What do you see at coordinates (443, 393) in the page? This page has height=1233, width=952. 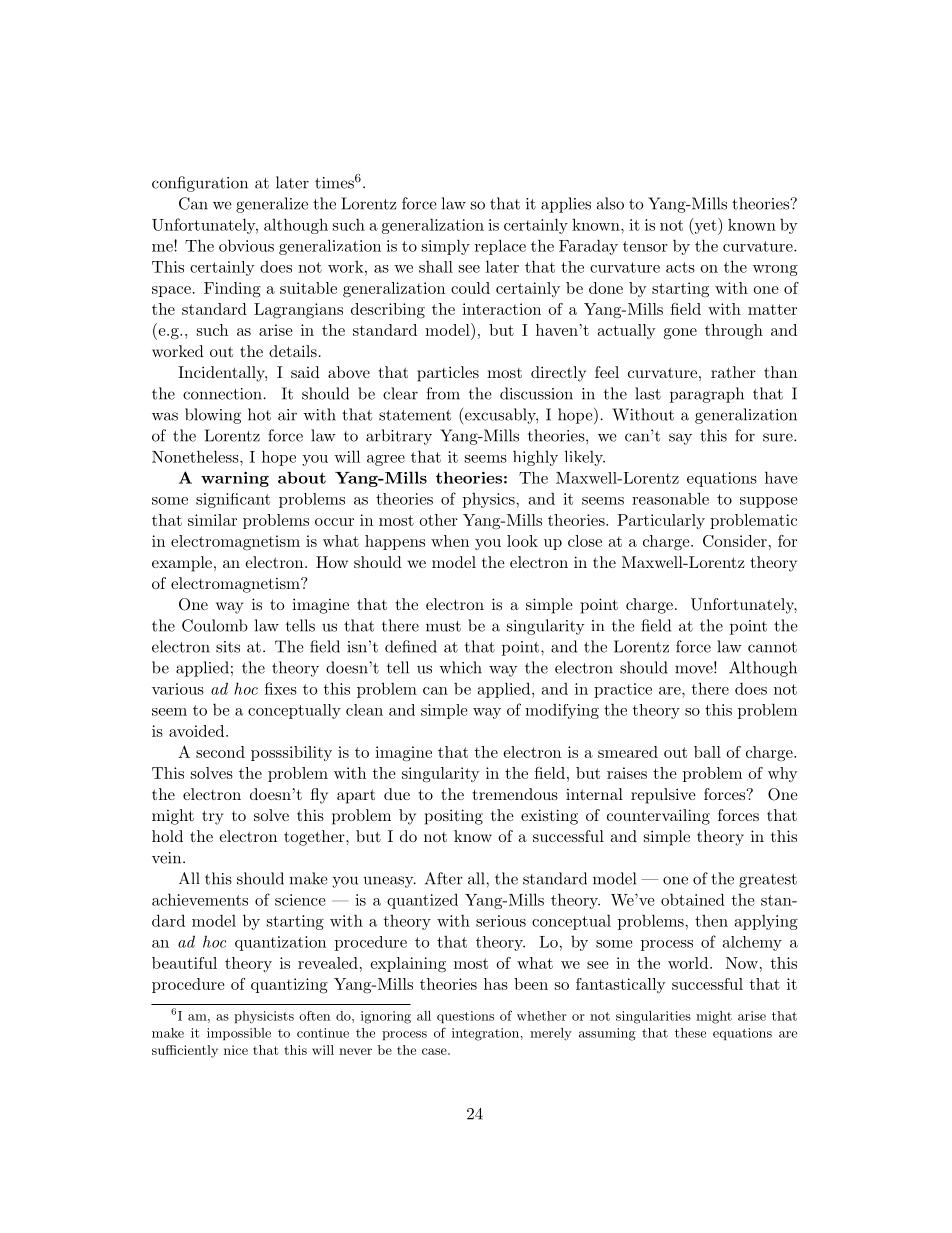 I see `from` at bounding box center [443, 393].
